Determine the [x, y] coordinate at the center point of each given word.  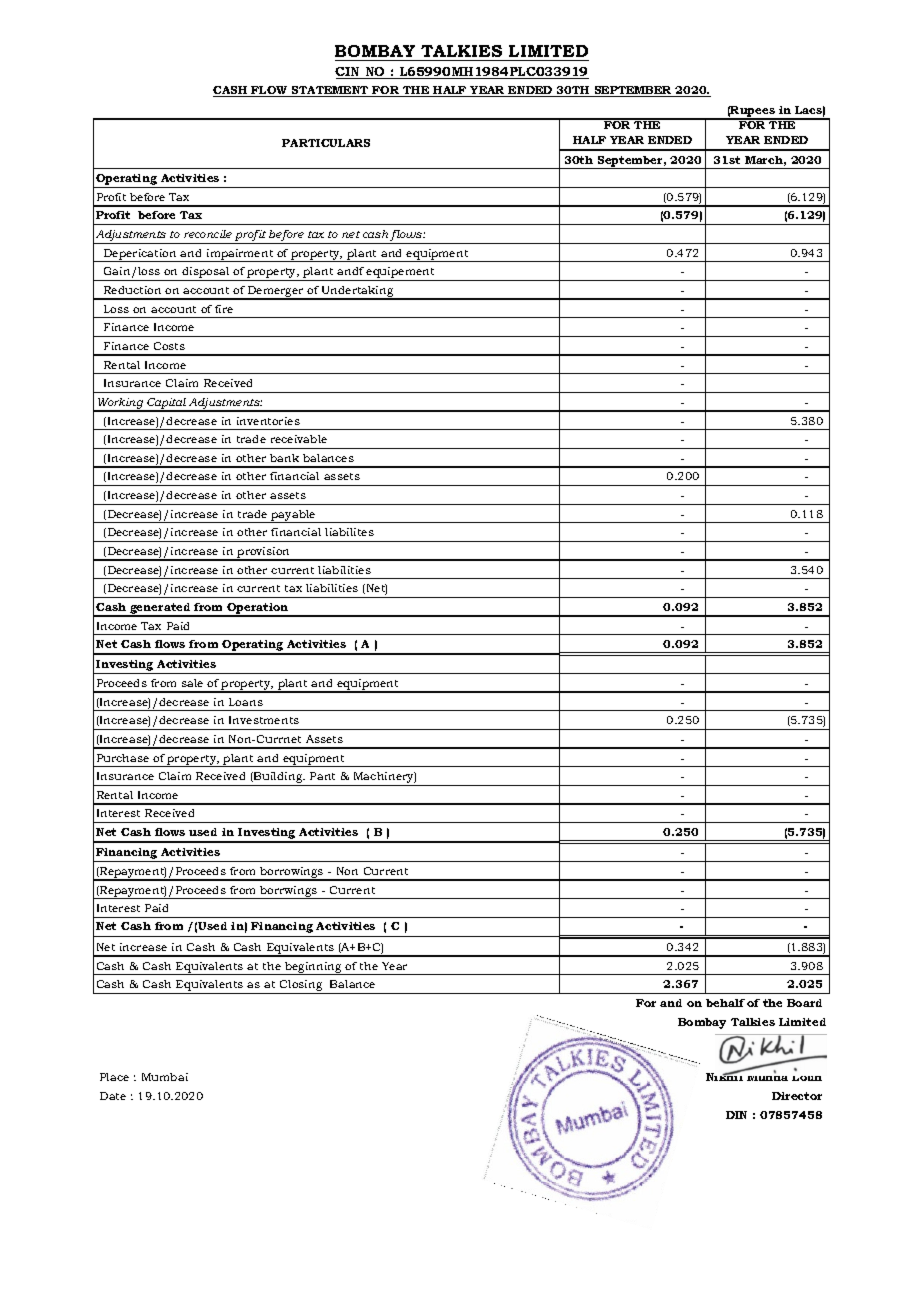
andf [350, 271]
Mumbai [165, 1077]
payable [294, 516]
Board [804, 1003]
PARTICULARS [326, 143]
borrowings [292, 873]
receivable [299, 439]
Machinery [384, 779]
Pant [322, 776]
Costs [169, 346]
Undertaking [358, 293]
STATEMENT [330, 91]
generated [160, 610]
